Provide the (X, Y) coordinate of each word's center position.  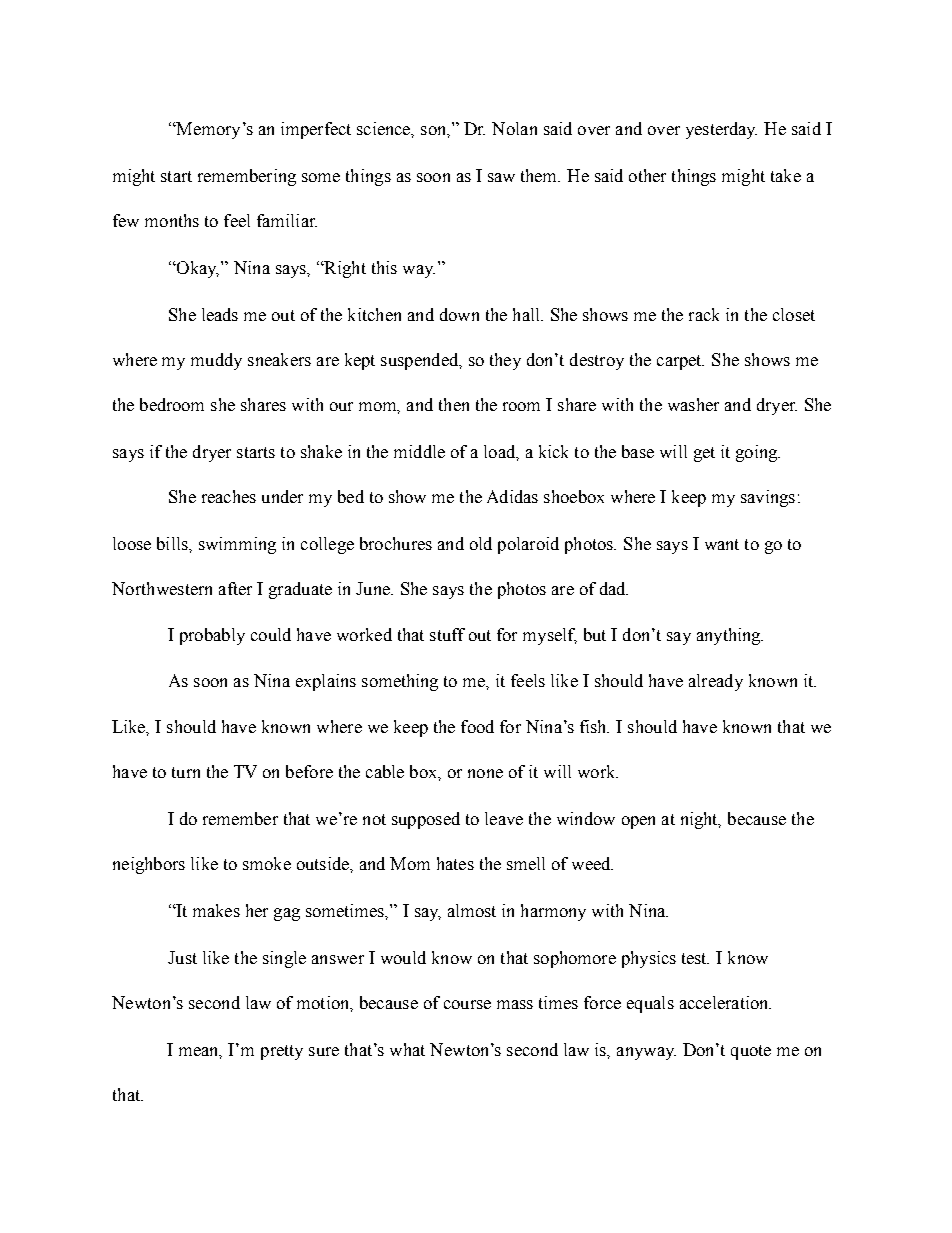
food (477, 726)
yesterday (721, 130)
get (704, 454)
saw (501, 177)
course (467, 1004)
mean (200, 1052)
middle (419, 451)
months (172, 220)
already (716, 682)
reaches (229, 496)
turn (186, 772)
